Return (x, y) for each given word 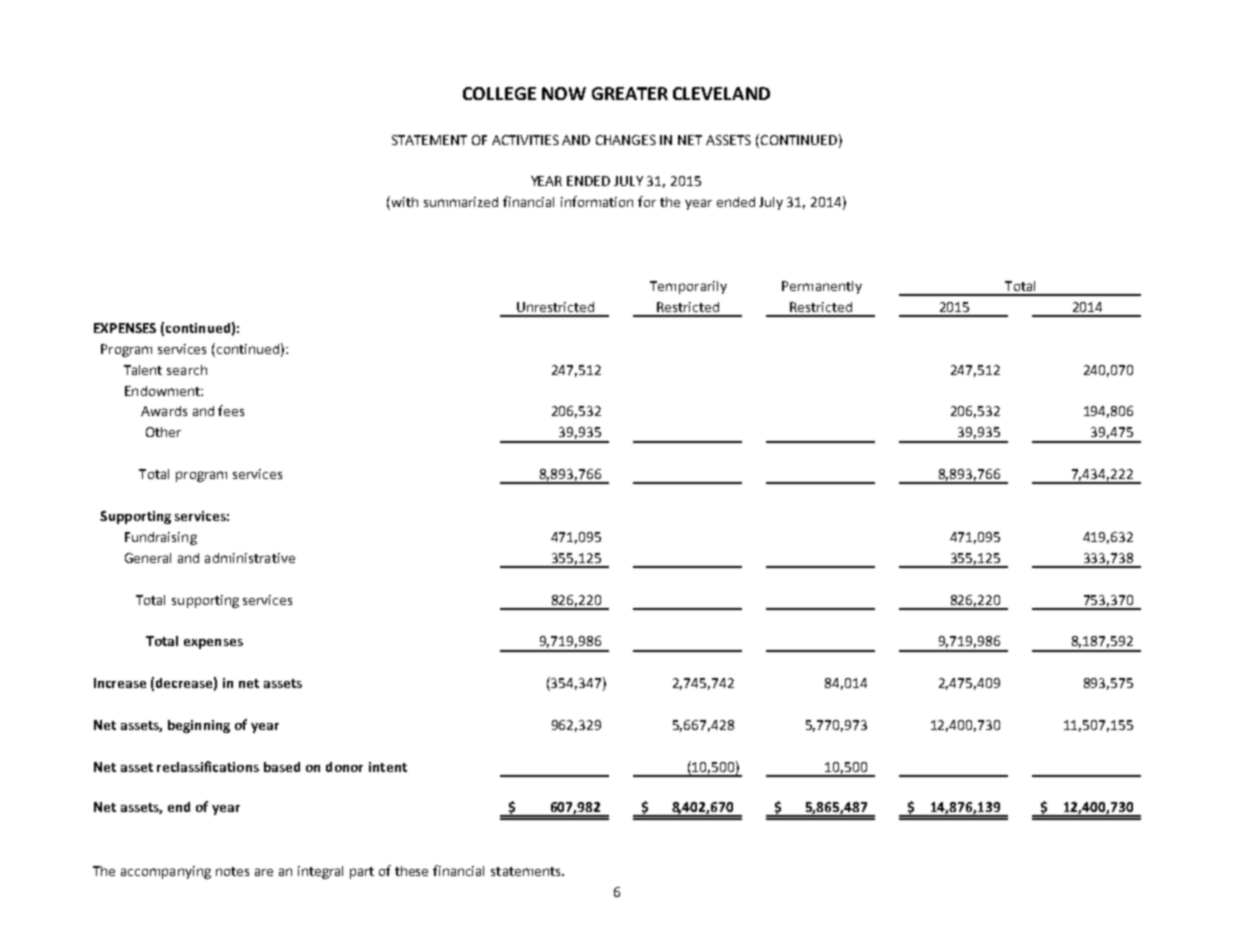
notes (232, 871)
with (403, 203)
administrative (250, 558)
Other (163, 432)
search (187, 370)
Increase (120, 683)
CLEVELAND (721, 93)
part (362, 873)
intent (388, 767)
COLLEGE (499, 93)
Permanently (822, 287)
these (411, 871)
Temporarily (688, 287)
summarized (461, 202)
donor (344, 767)
